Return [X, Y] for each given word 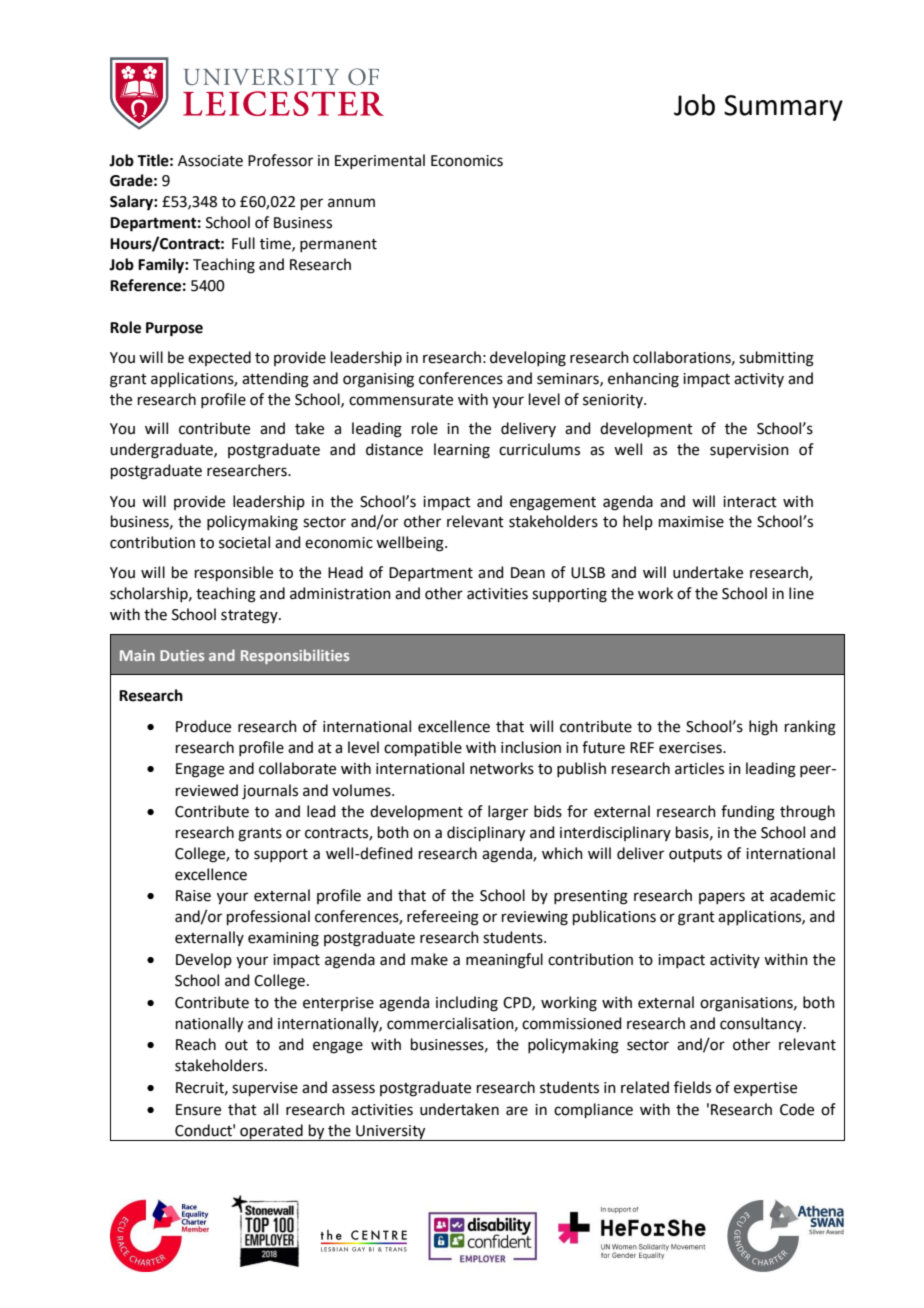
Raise [193, 896]
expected [219, 358]
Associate [210, 161]
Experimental [380, 161]
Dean [528, 573]
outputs [695, 855]
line [801, 593]
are [517, 1111]
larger [508, 813]
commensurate [401, 400]
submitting [776, 359]
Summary [783, 108]
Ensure [198, 1110]
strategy [250, 617]
